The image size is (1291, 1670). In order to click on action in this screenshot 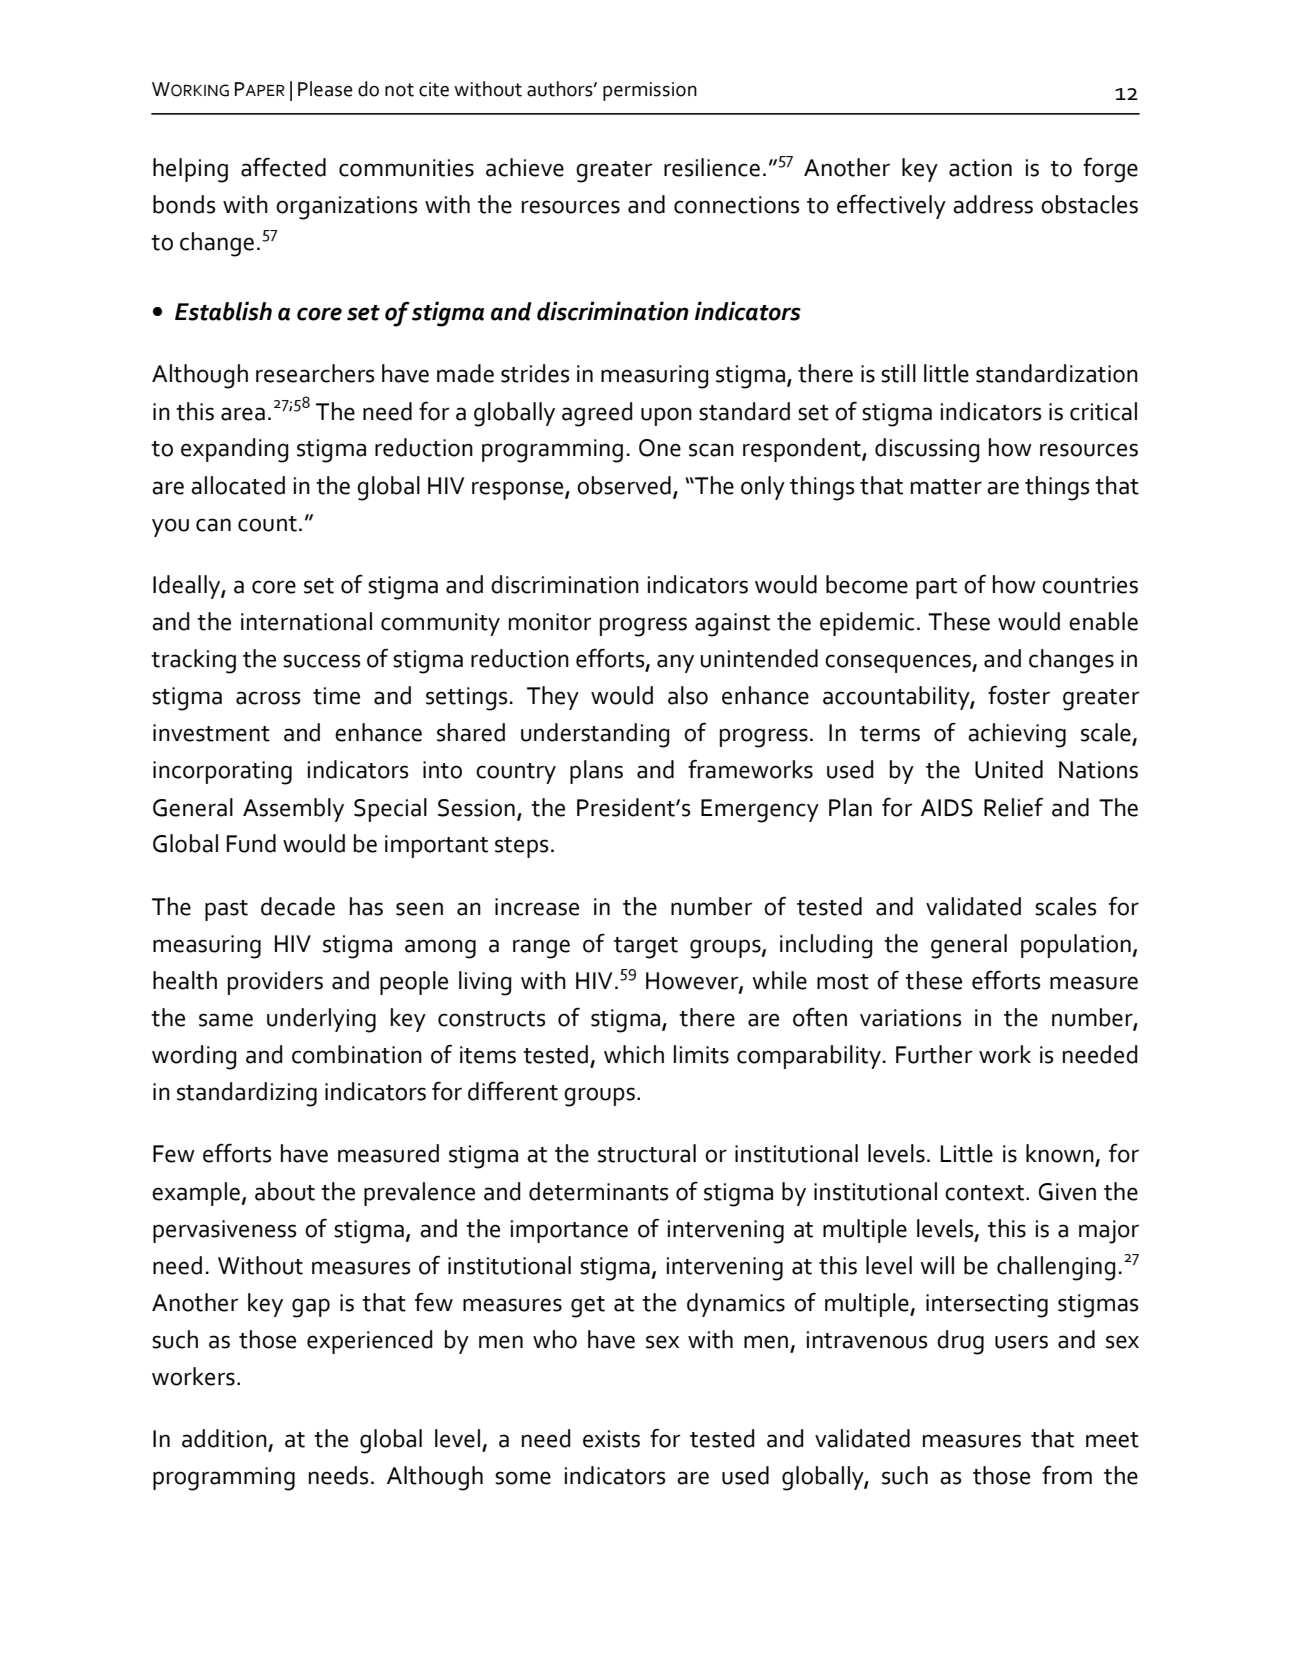, I will do `click(980, 168)`.
